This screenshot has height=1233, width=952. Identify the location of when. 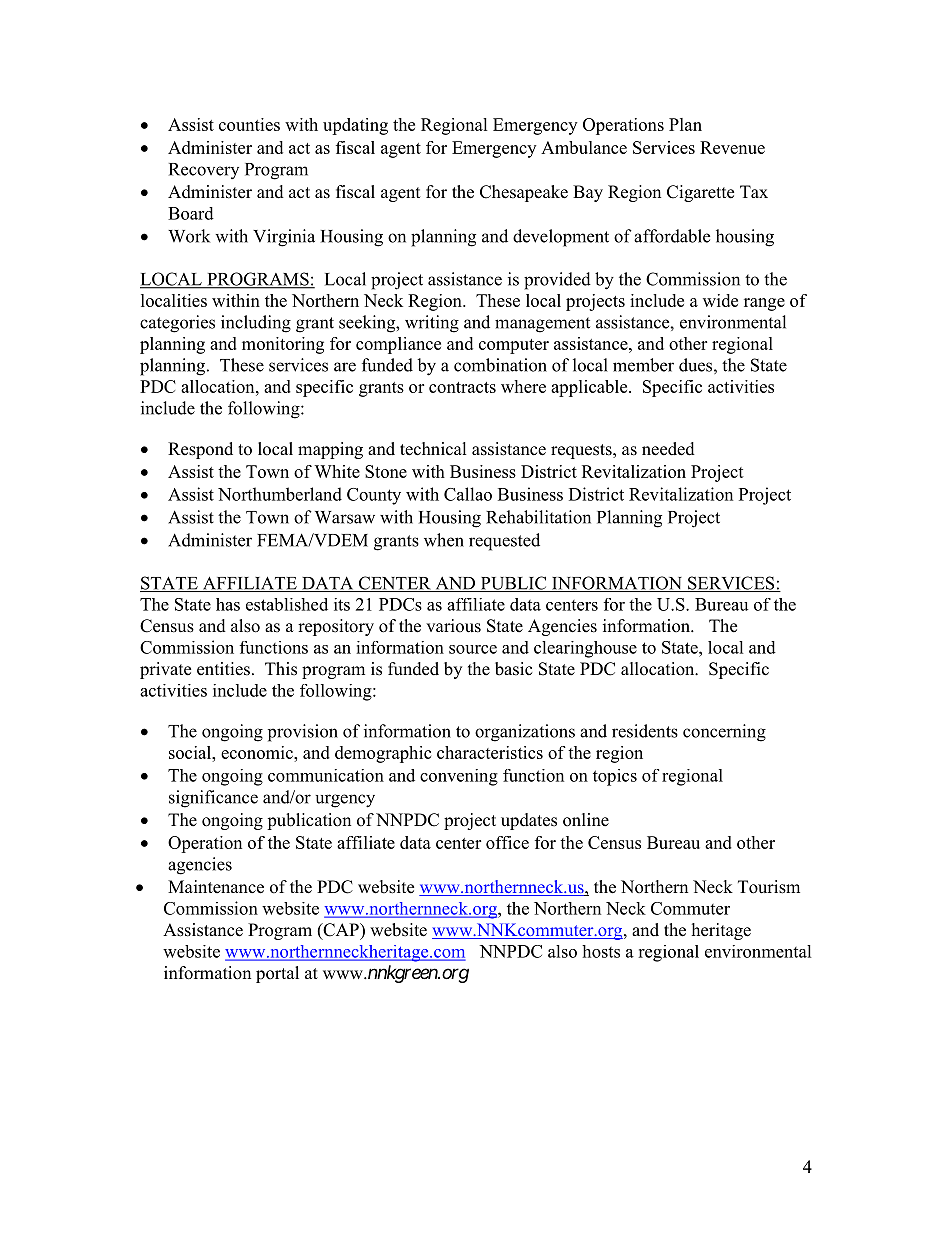
(444, 540).
